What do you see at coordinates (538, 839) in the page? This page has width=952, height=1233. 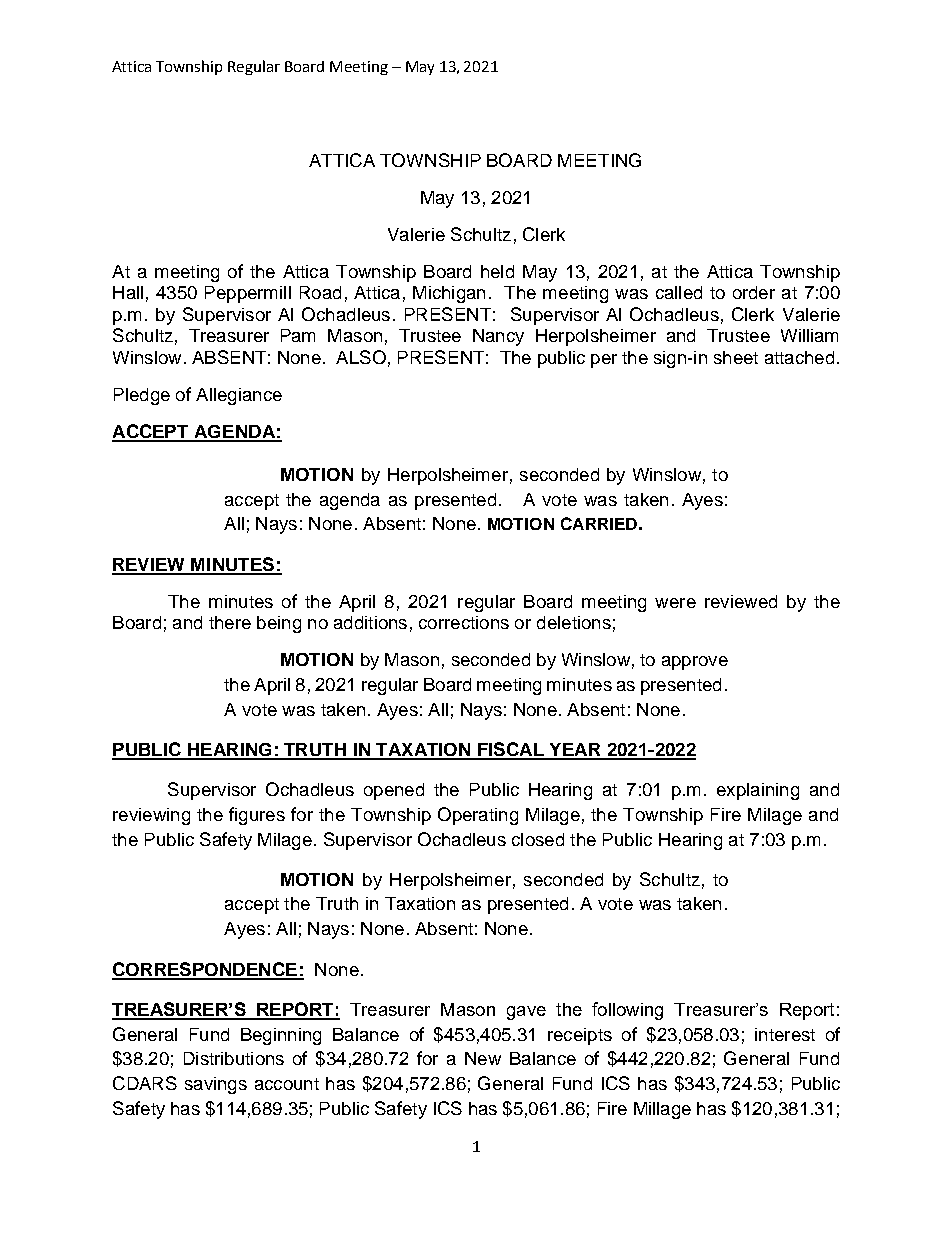 I see `closed` at bounding box center [538, 839].
